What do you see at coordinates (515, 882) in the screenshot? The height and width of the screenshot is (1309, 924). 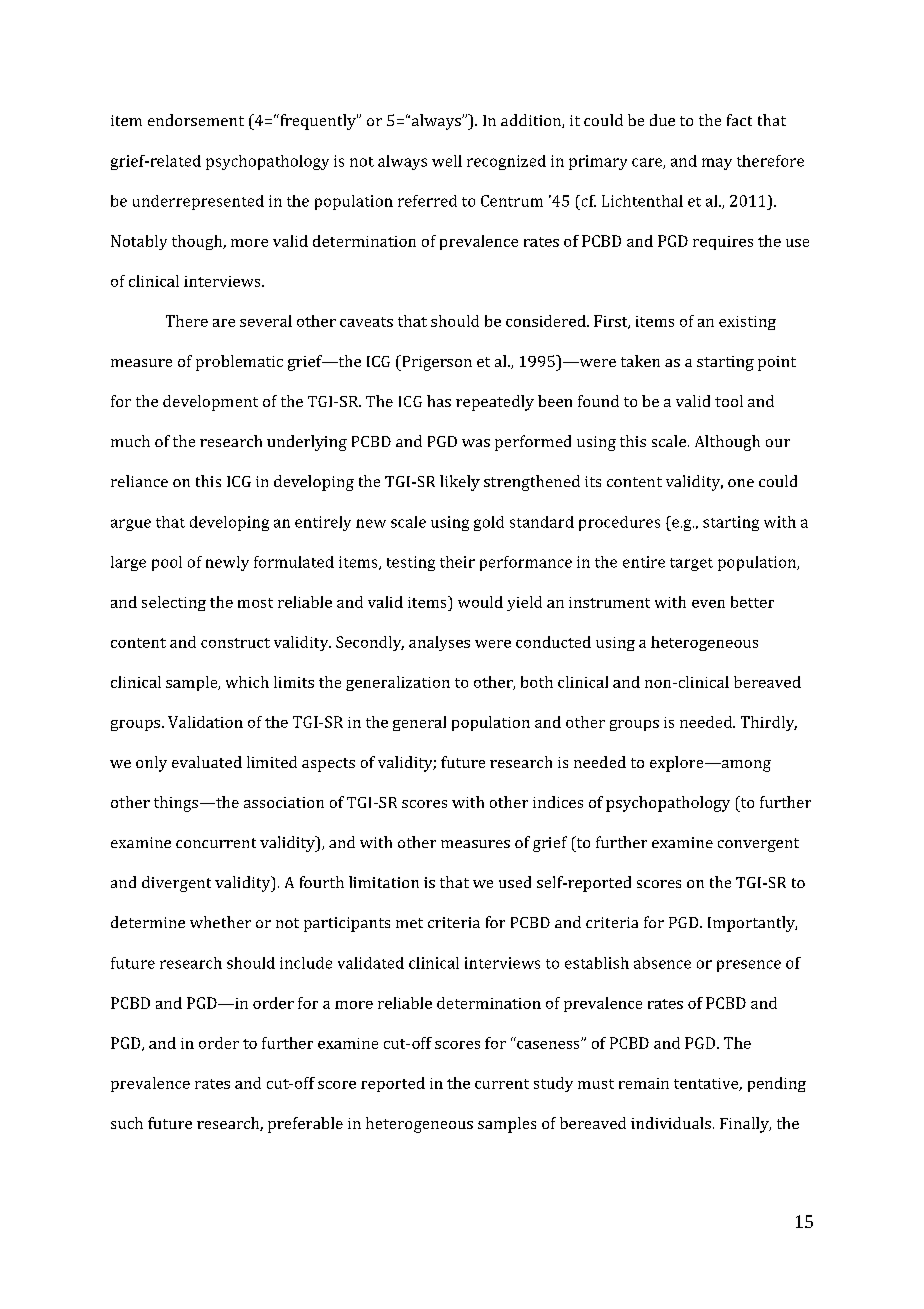 I see `used` at bounding box center [515, 882].
